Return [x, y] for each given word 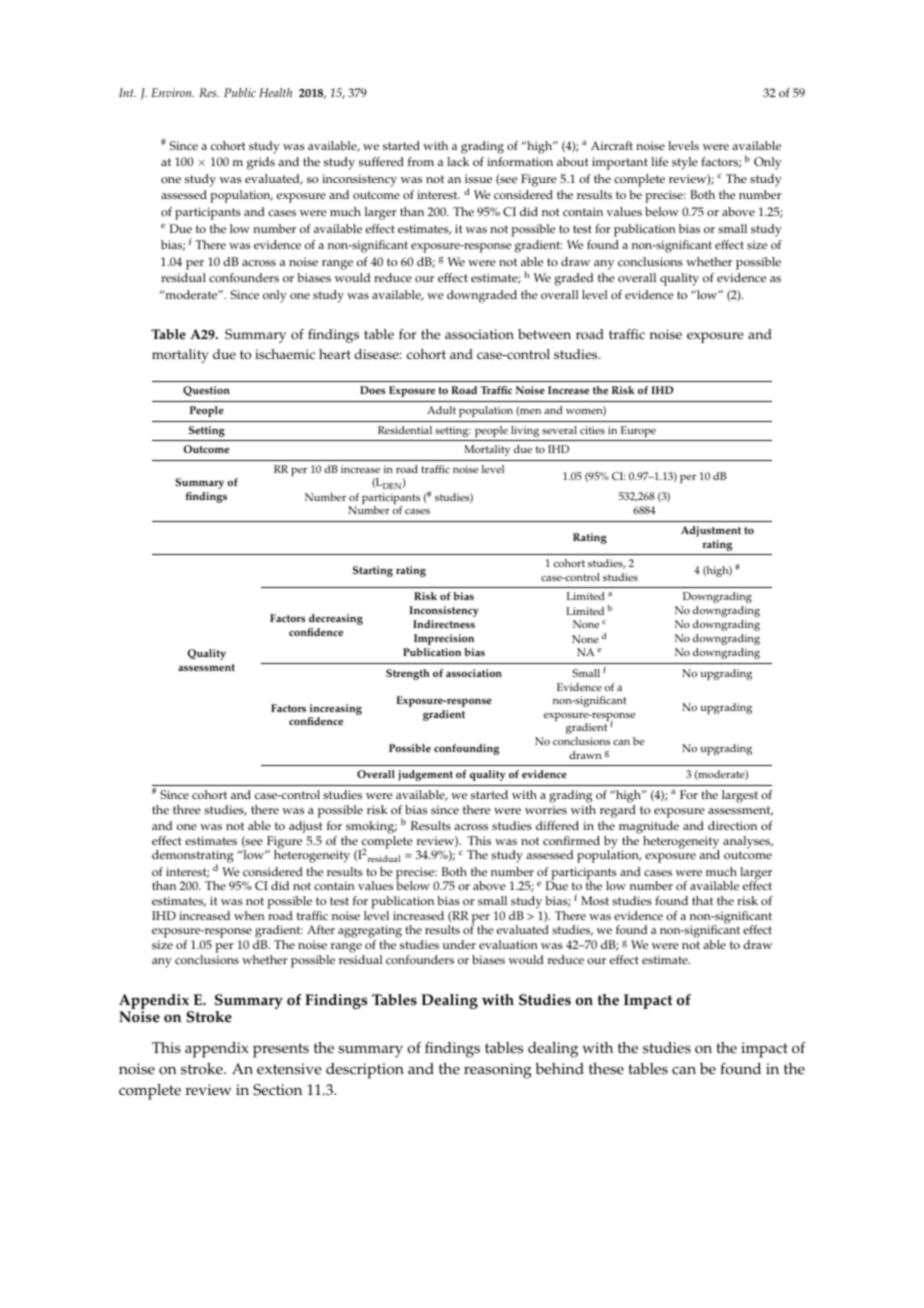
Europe [638, 431]
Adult [441, 410]
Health [275, 92]
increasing [335, 711]
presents [281, 1050]
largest [740, 796]
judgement [425, 775]
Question [206, 391]
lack [458, 162]
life [659, 161]
